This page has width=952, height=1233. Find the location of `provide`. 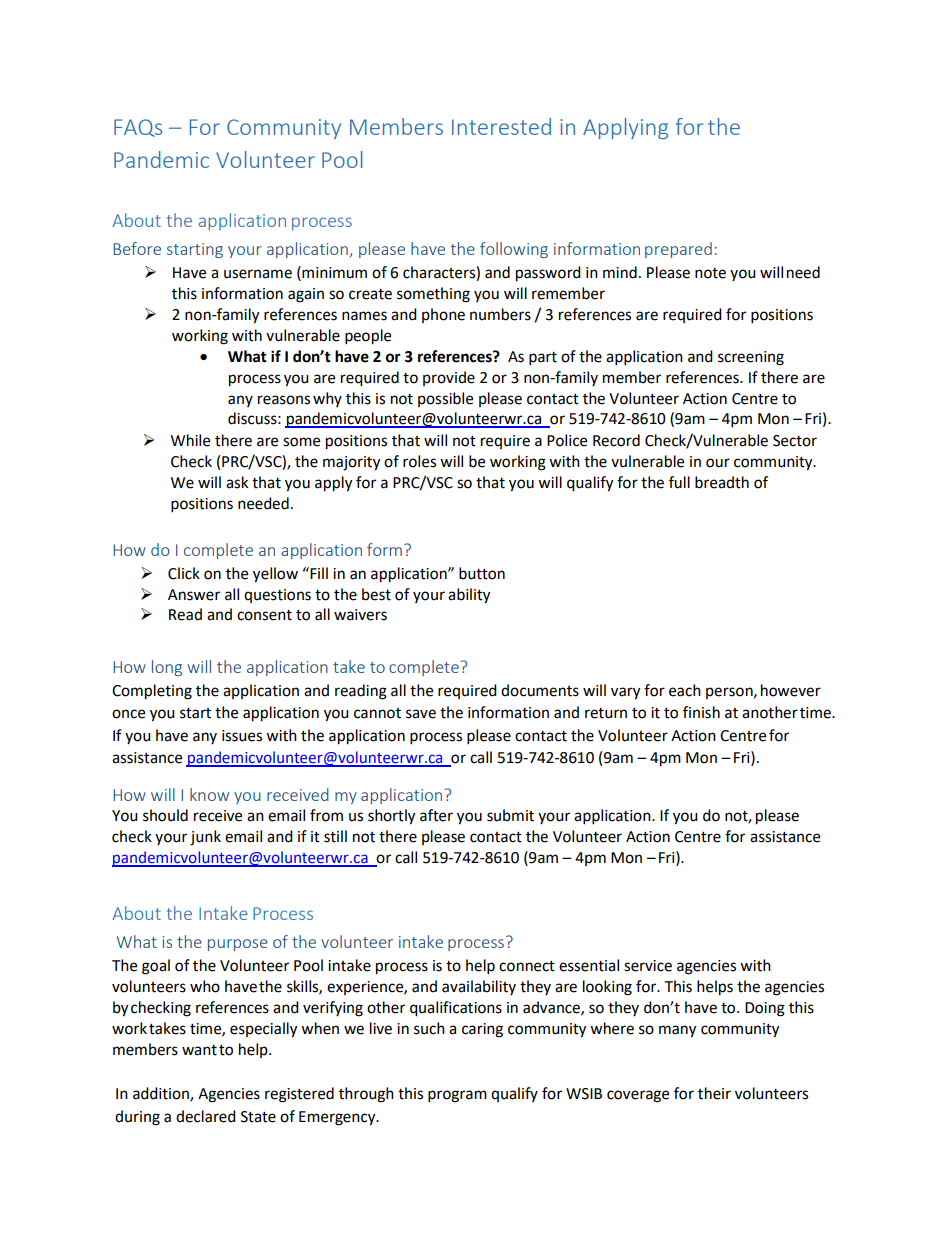

provide is located at coordinates (449, 378).
